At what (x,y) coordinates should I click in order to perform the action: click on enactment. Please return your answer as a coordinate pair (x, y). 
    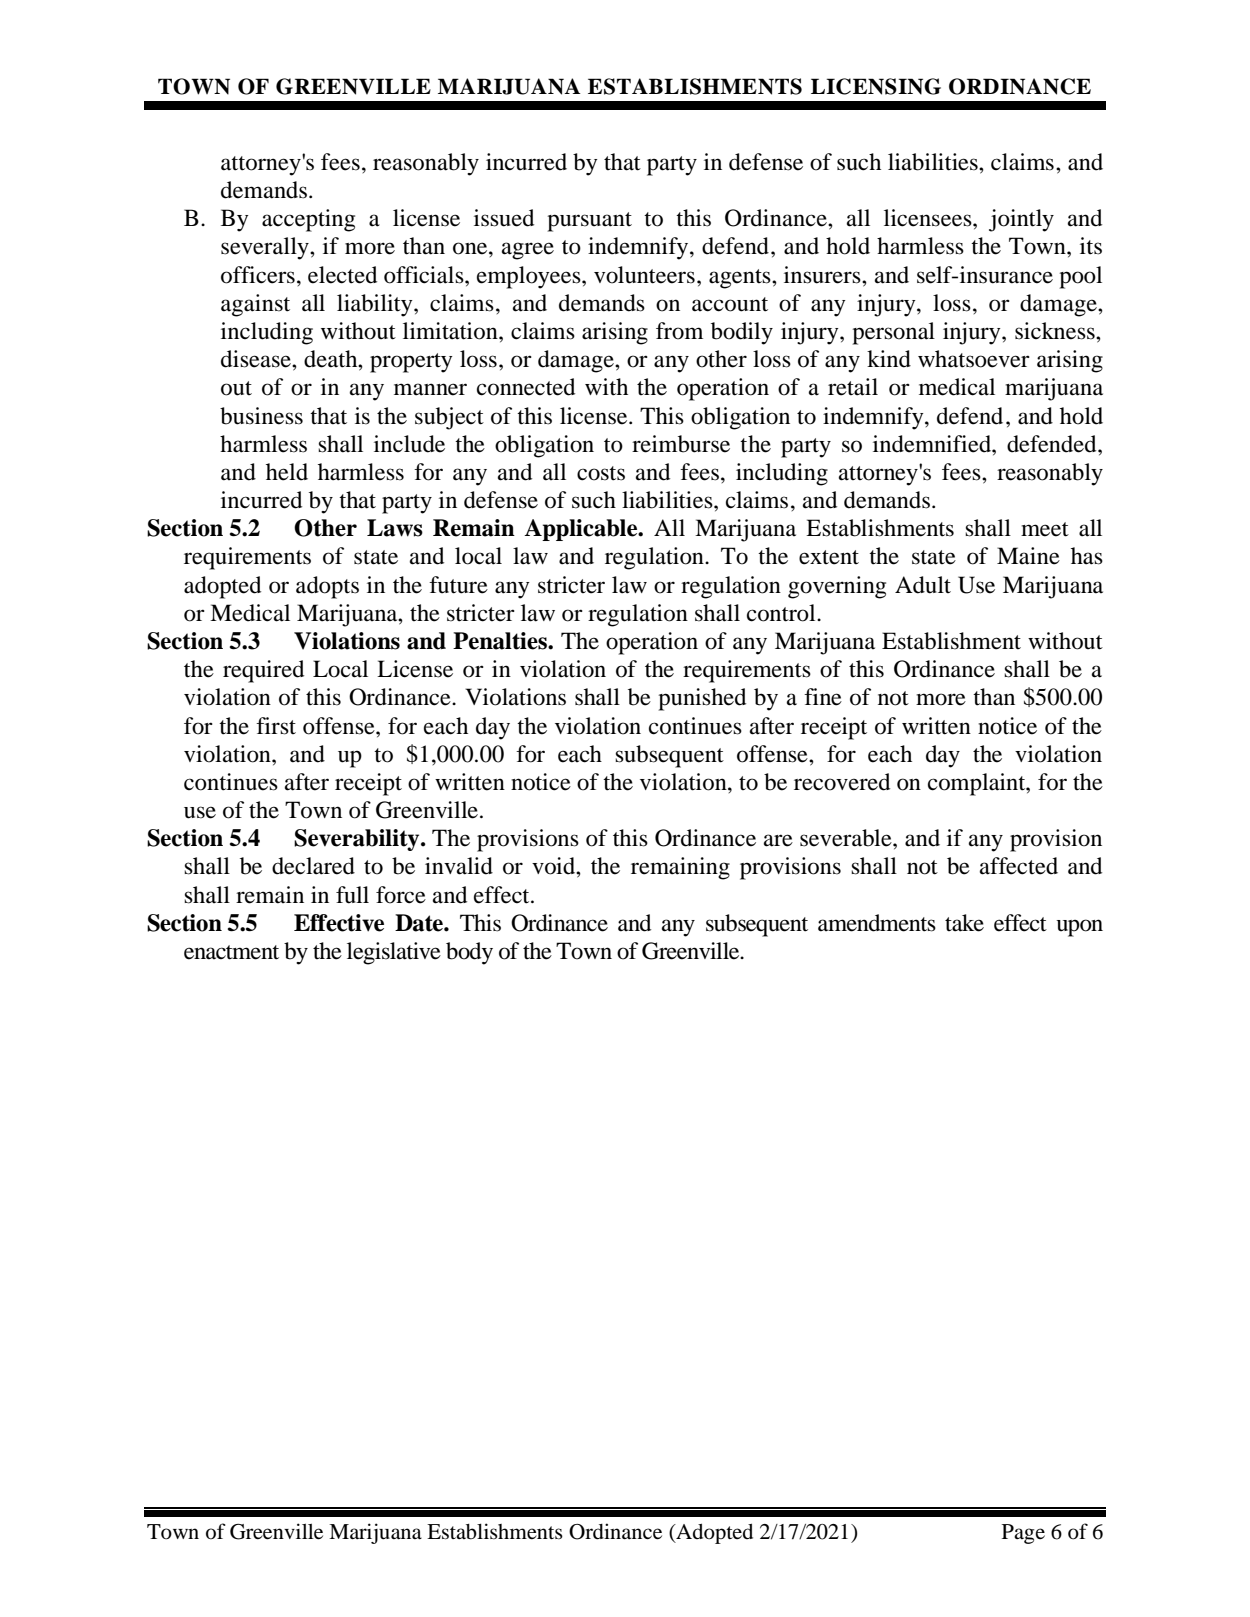
    Looking at the image, I should click on (231, 952).
